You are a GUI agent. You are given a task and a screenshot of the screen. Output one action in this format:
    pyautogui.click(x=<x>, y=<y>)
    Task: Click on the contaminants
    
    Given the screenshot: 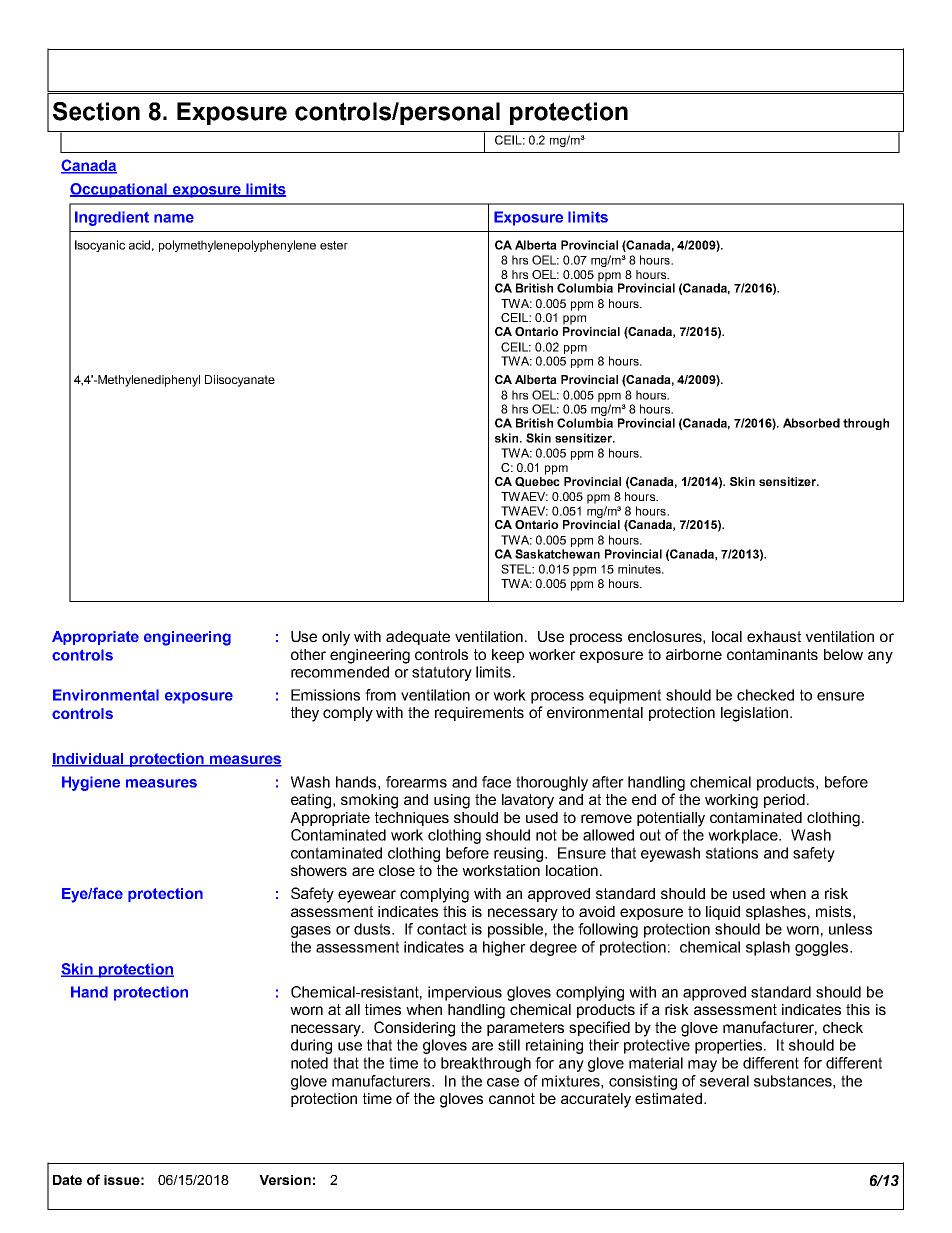 What is the action you would take?
    pyautogui.click(x=772, y=654)
